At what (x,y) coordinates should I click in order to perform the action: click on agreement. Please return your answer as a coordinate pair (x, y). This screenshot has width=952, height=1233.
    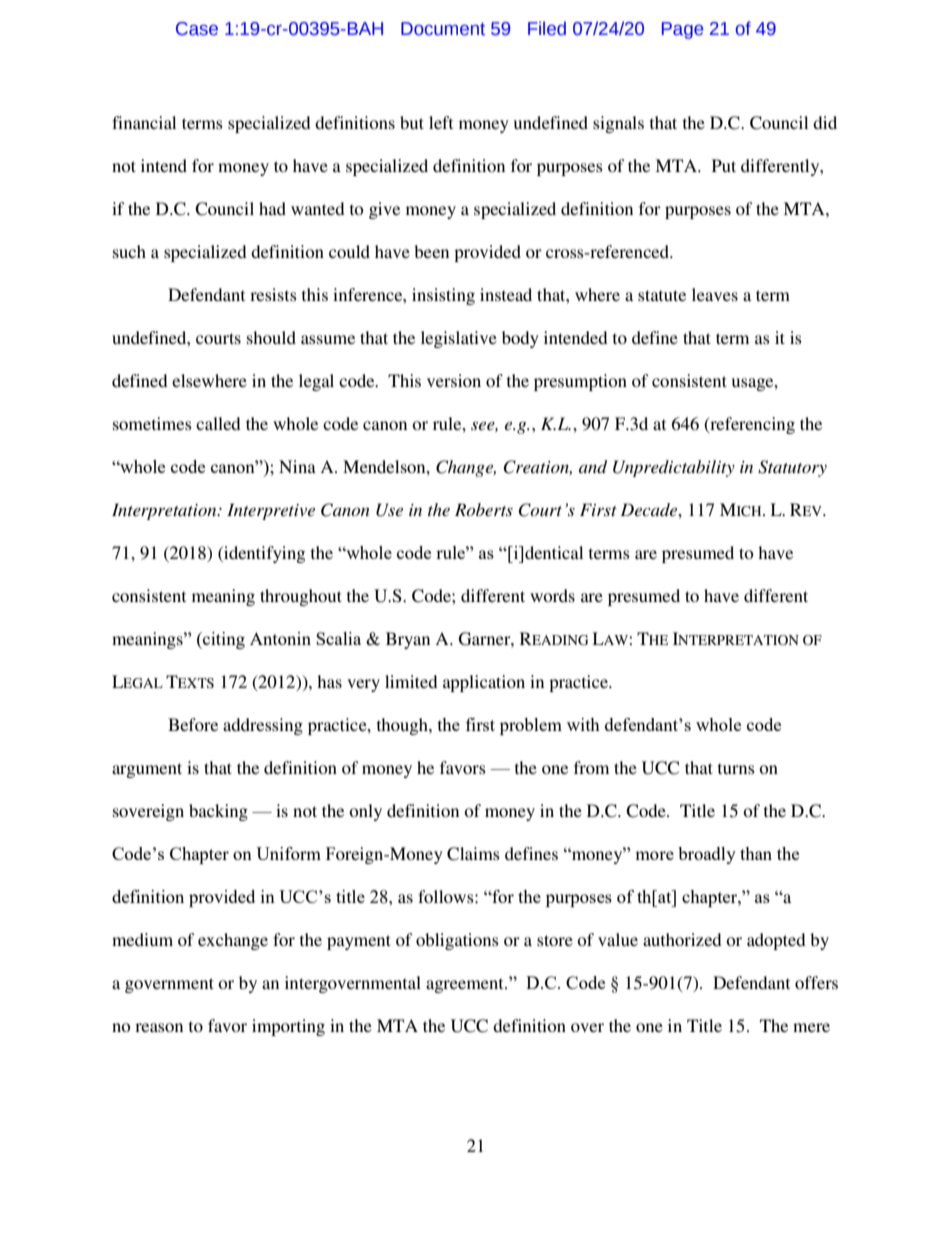
    Looking at the image, I should click on (466, 985).
